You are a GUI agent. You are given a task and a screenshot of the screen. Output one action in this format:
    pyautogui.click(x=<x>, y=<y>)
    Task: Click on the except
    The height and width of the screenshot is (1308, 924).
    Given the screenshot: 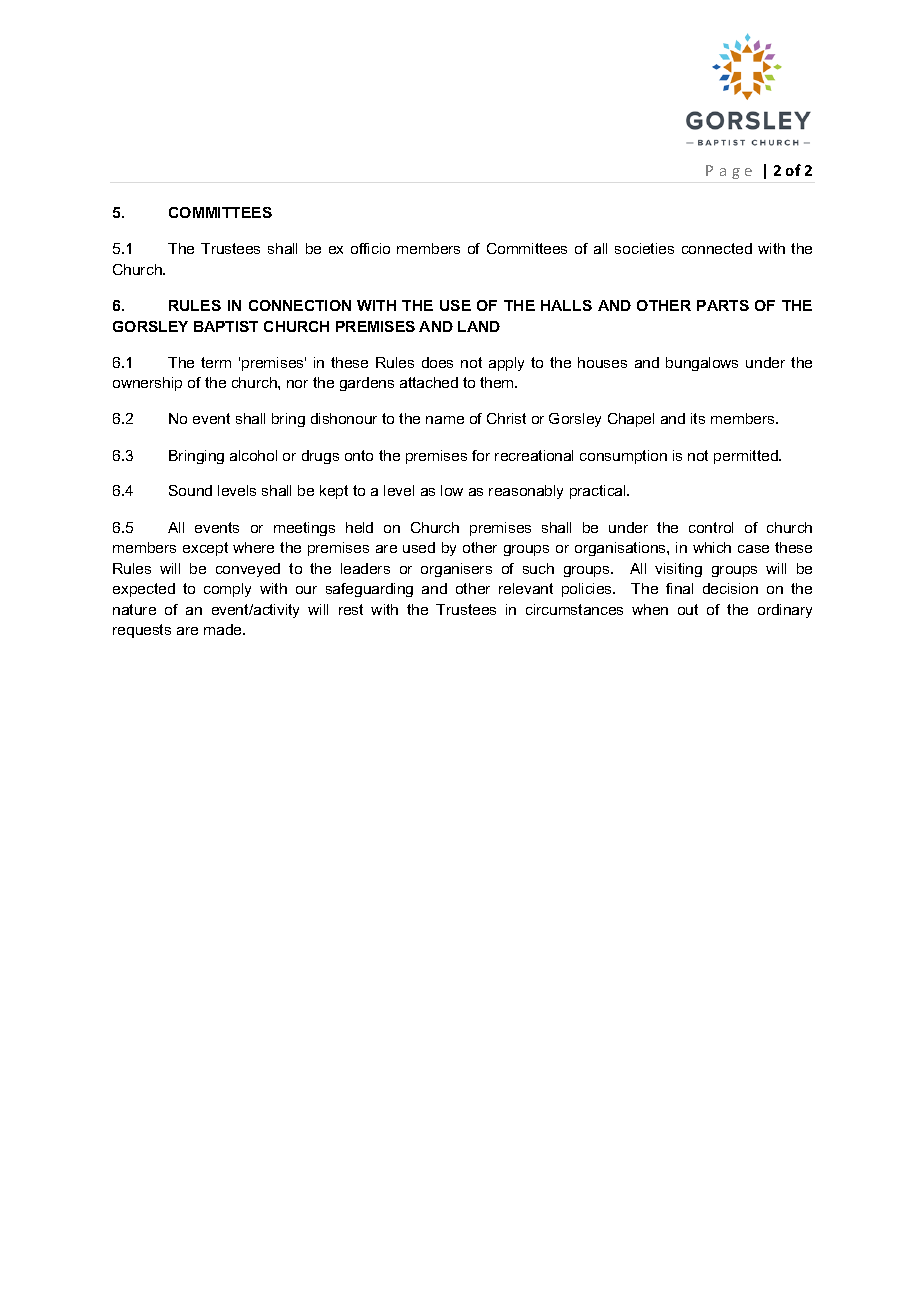 What is the action you would take?
    pyautogui.click(x=205, y=549)
